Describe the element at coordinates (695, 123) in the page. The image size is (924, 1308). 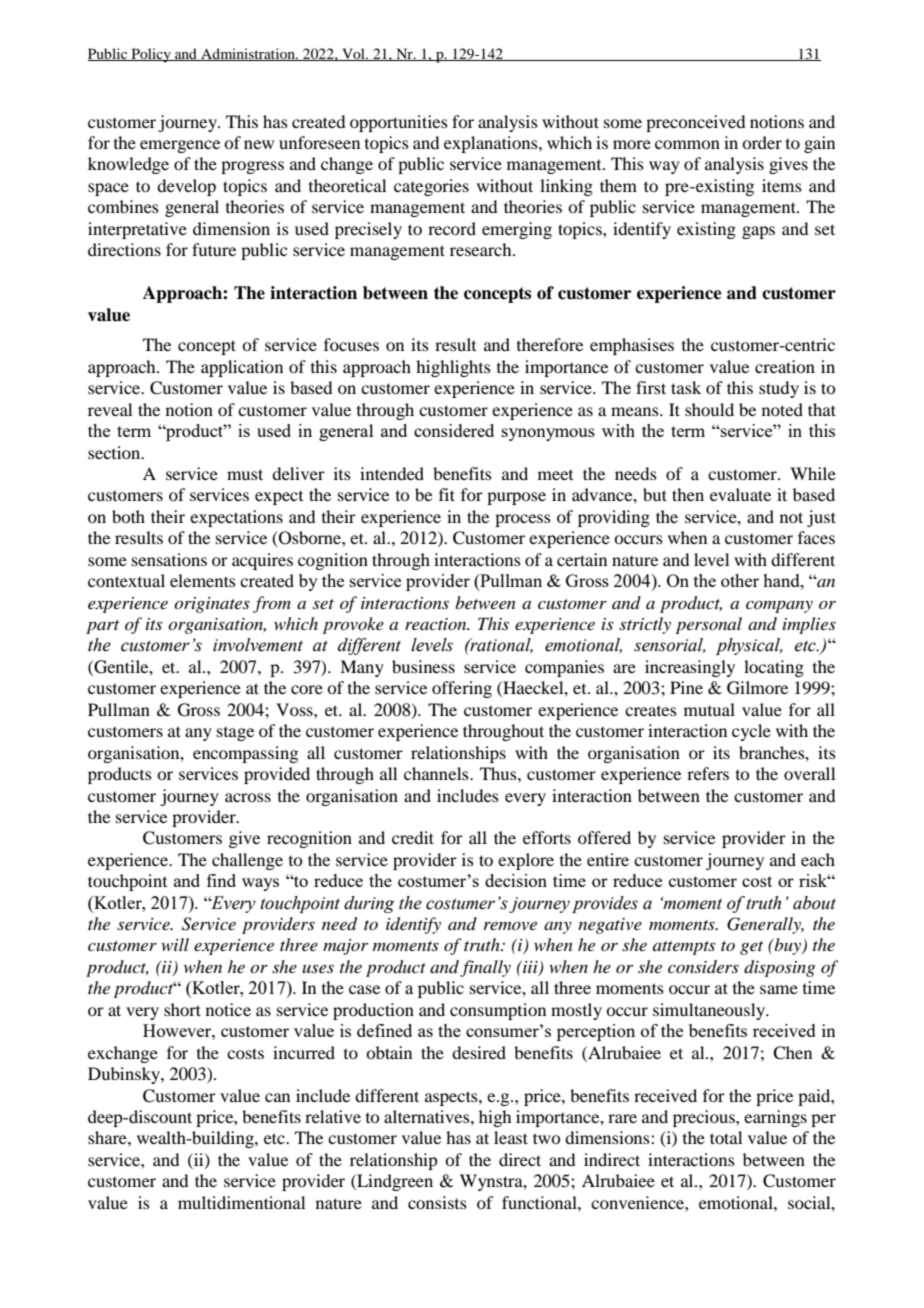
I see `preconceived` at that location.
